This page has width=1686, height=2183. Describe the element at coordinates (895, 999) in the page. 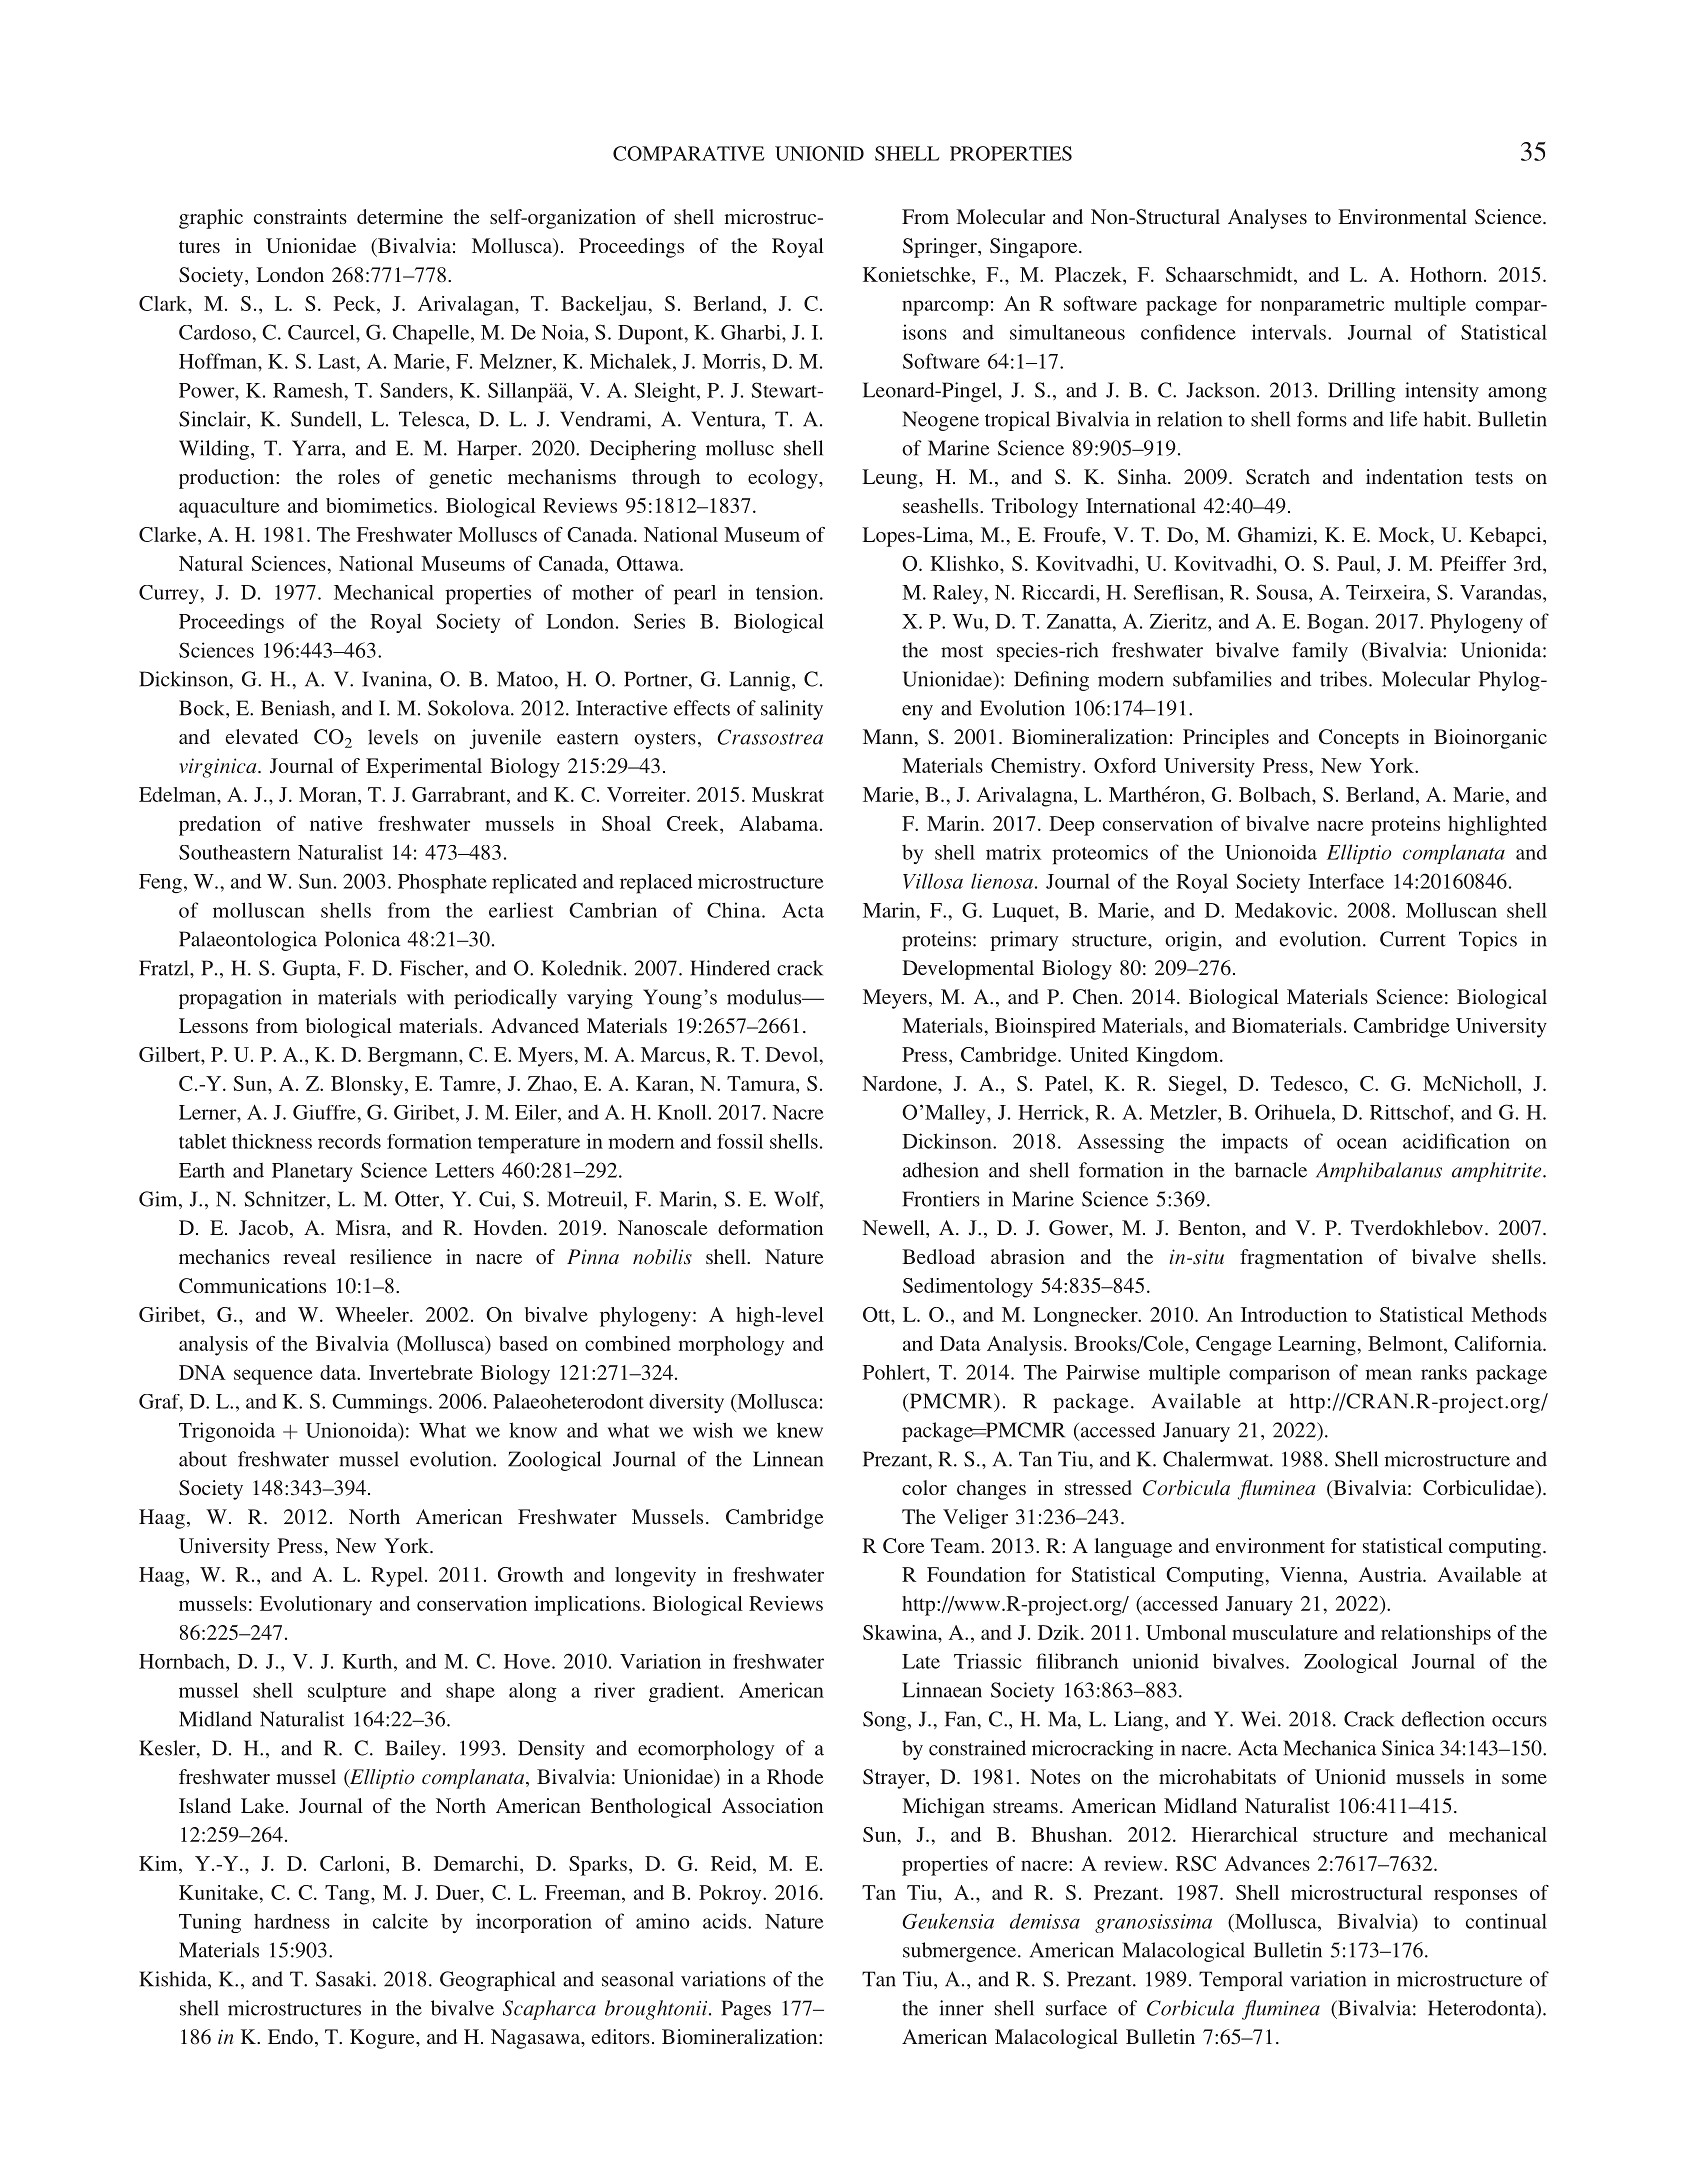

I see `Meyers` at that location.
